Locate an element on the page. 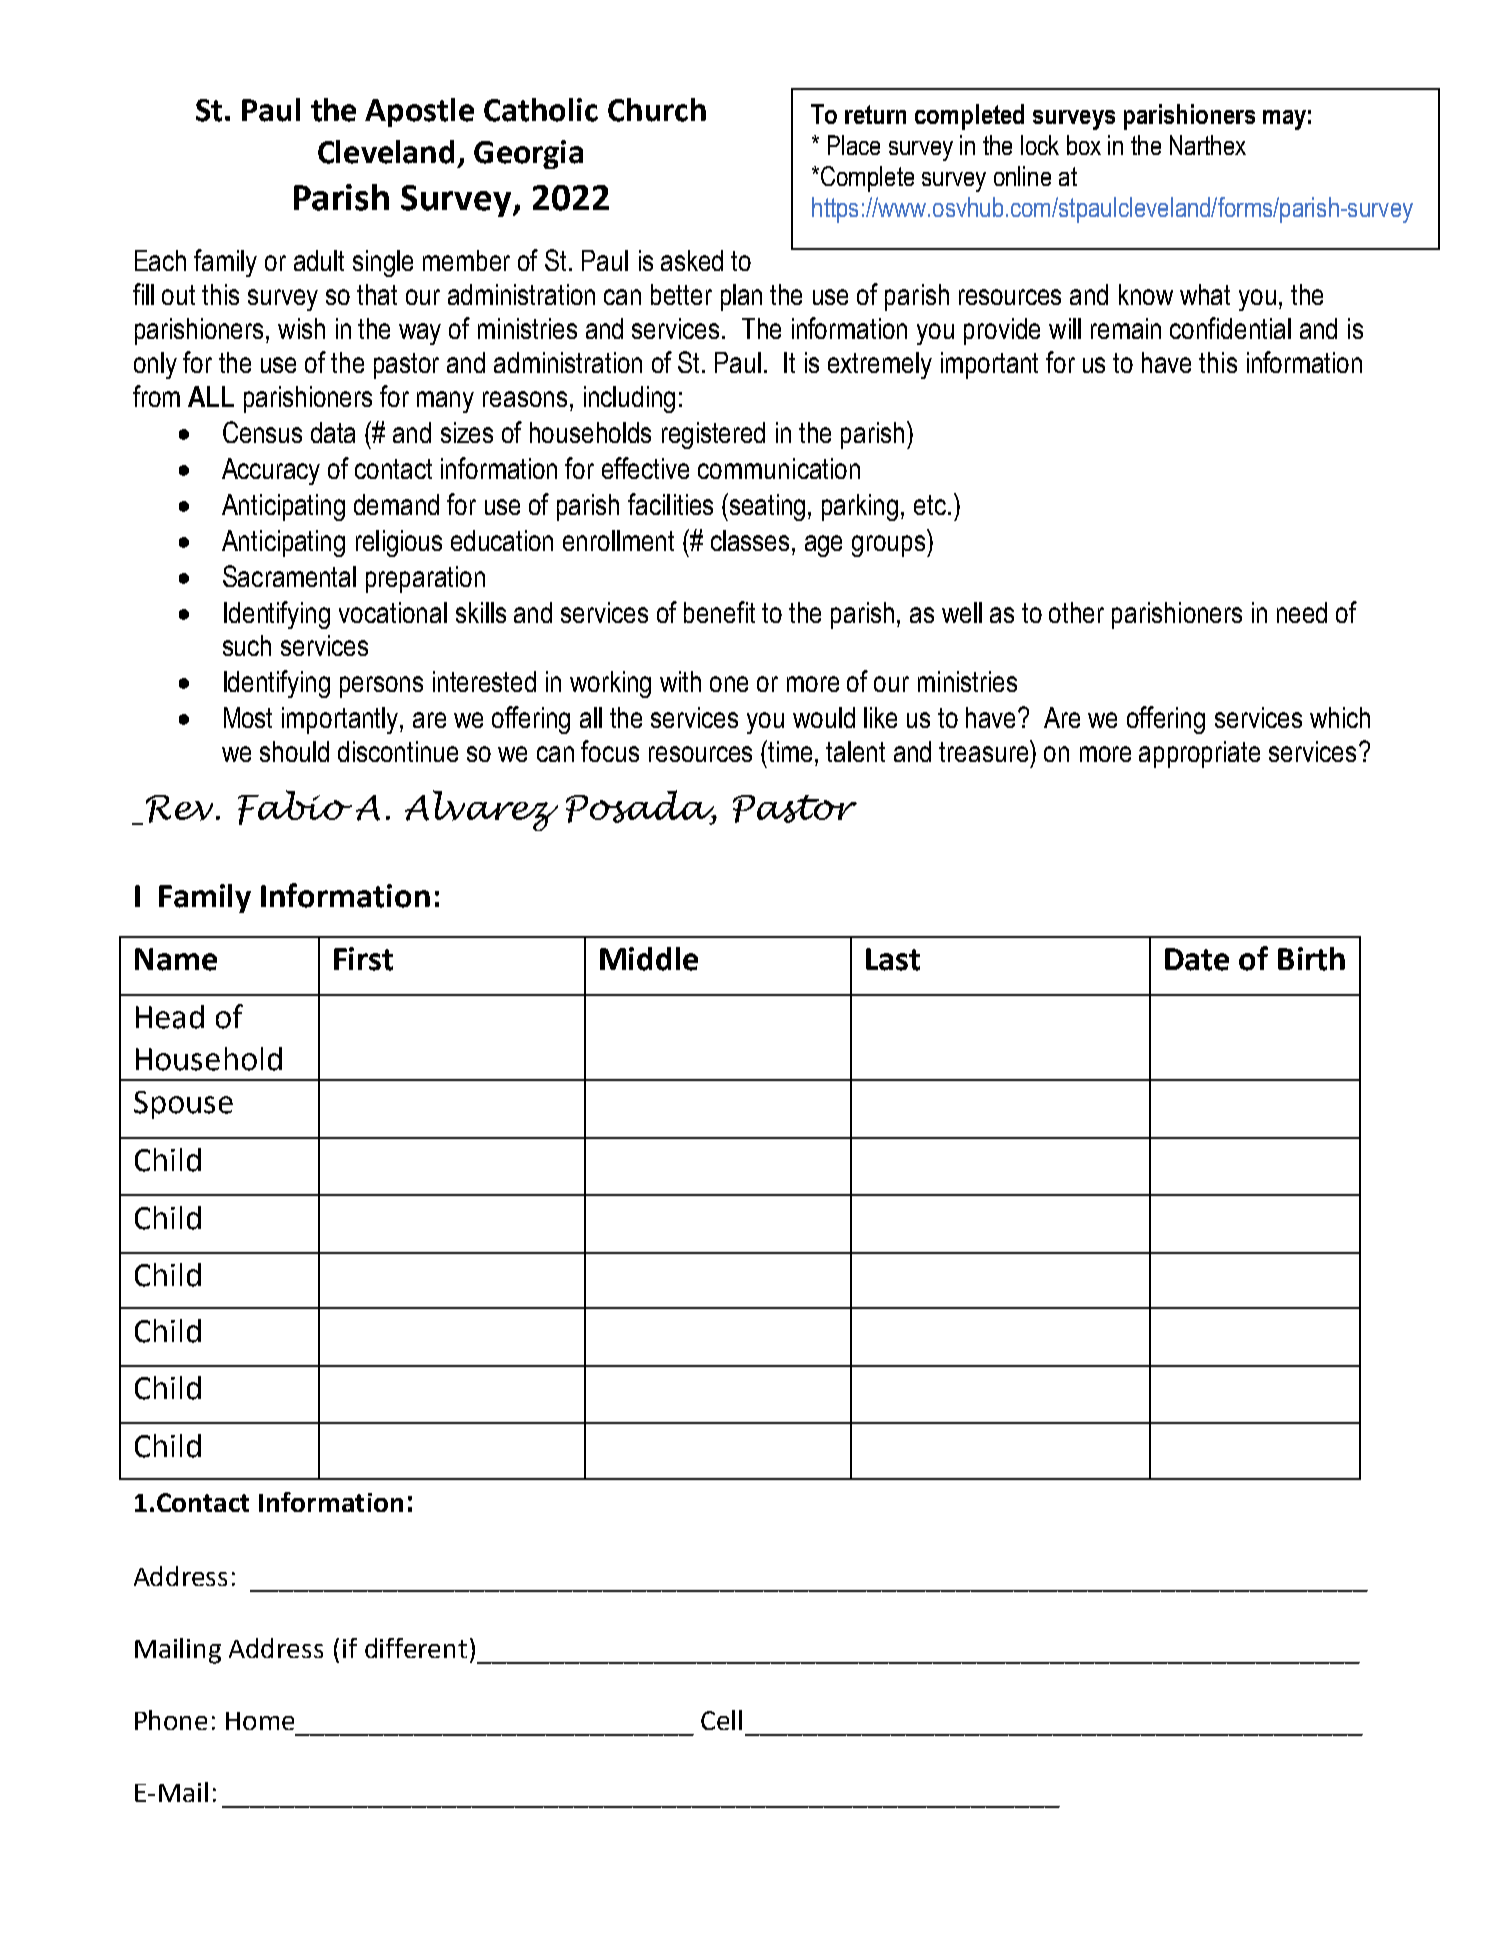 The width and height of the document is (1507, 1950). Narthex is located at coordinates (1208, 145).
